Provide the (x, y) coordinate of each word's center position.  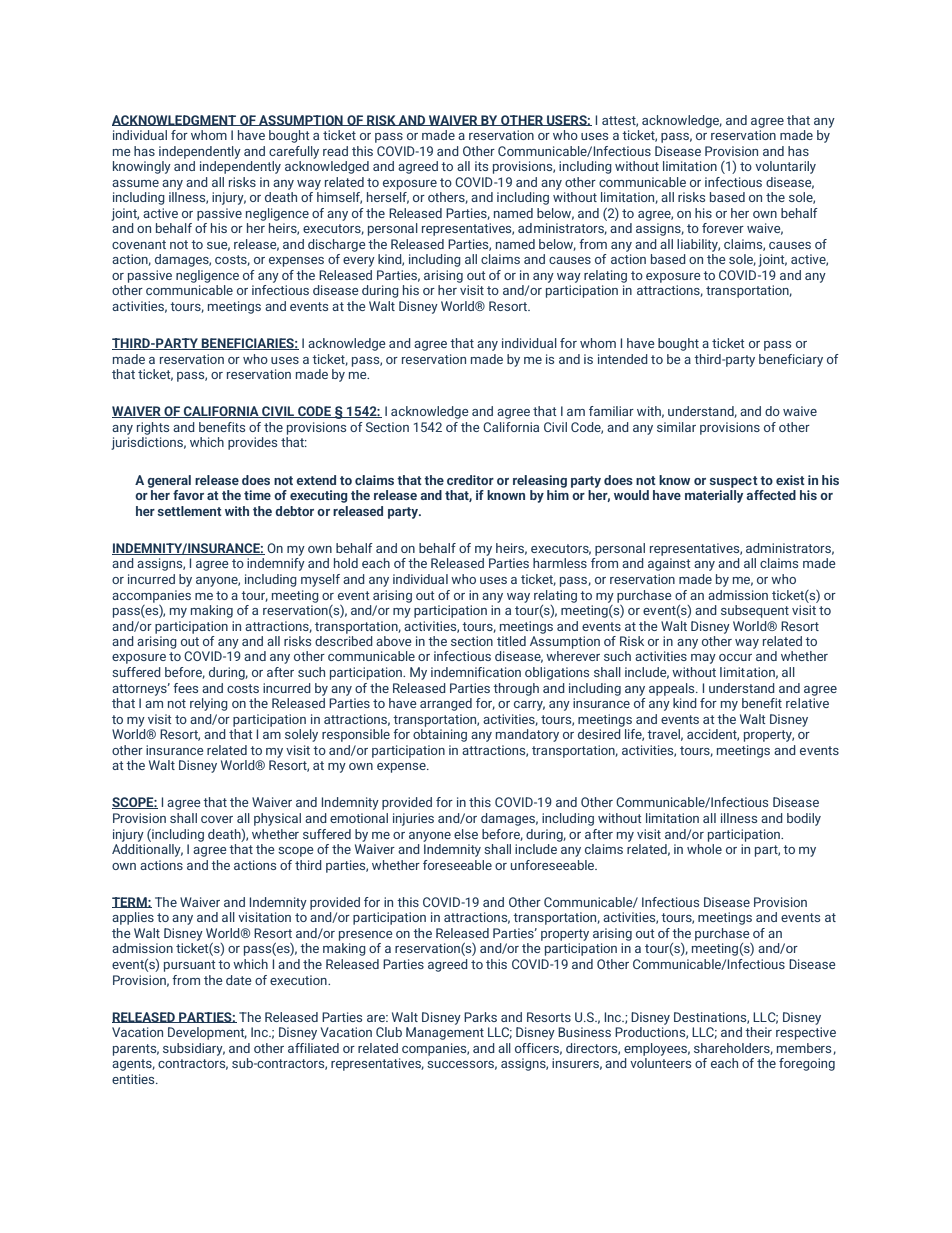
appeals (673, 689)
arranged (446, 704)
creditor (470, 480)
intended (623, 359)
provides (252, 443)
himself (339, 198)
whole (704, 849)
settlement (189, 511)
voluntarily (785, 167)
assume (135, 183)
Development (207, 1033)
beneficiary (791, 360)
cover (217, 819)
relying (209, 704)
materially (714, 496)
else (466, 834)
